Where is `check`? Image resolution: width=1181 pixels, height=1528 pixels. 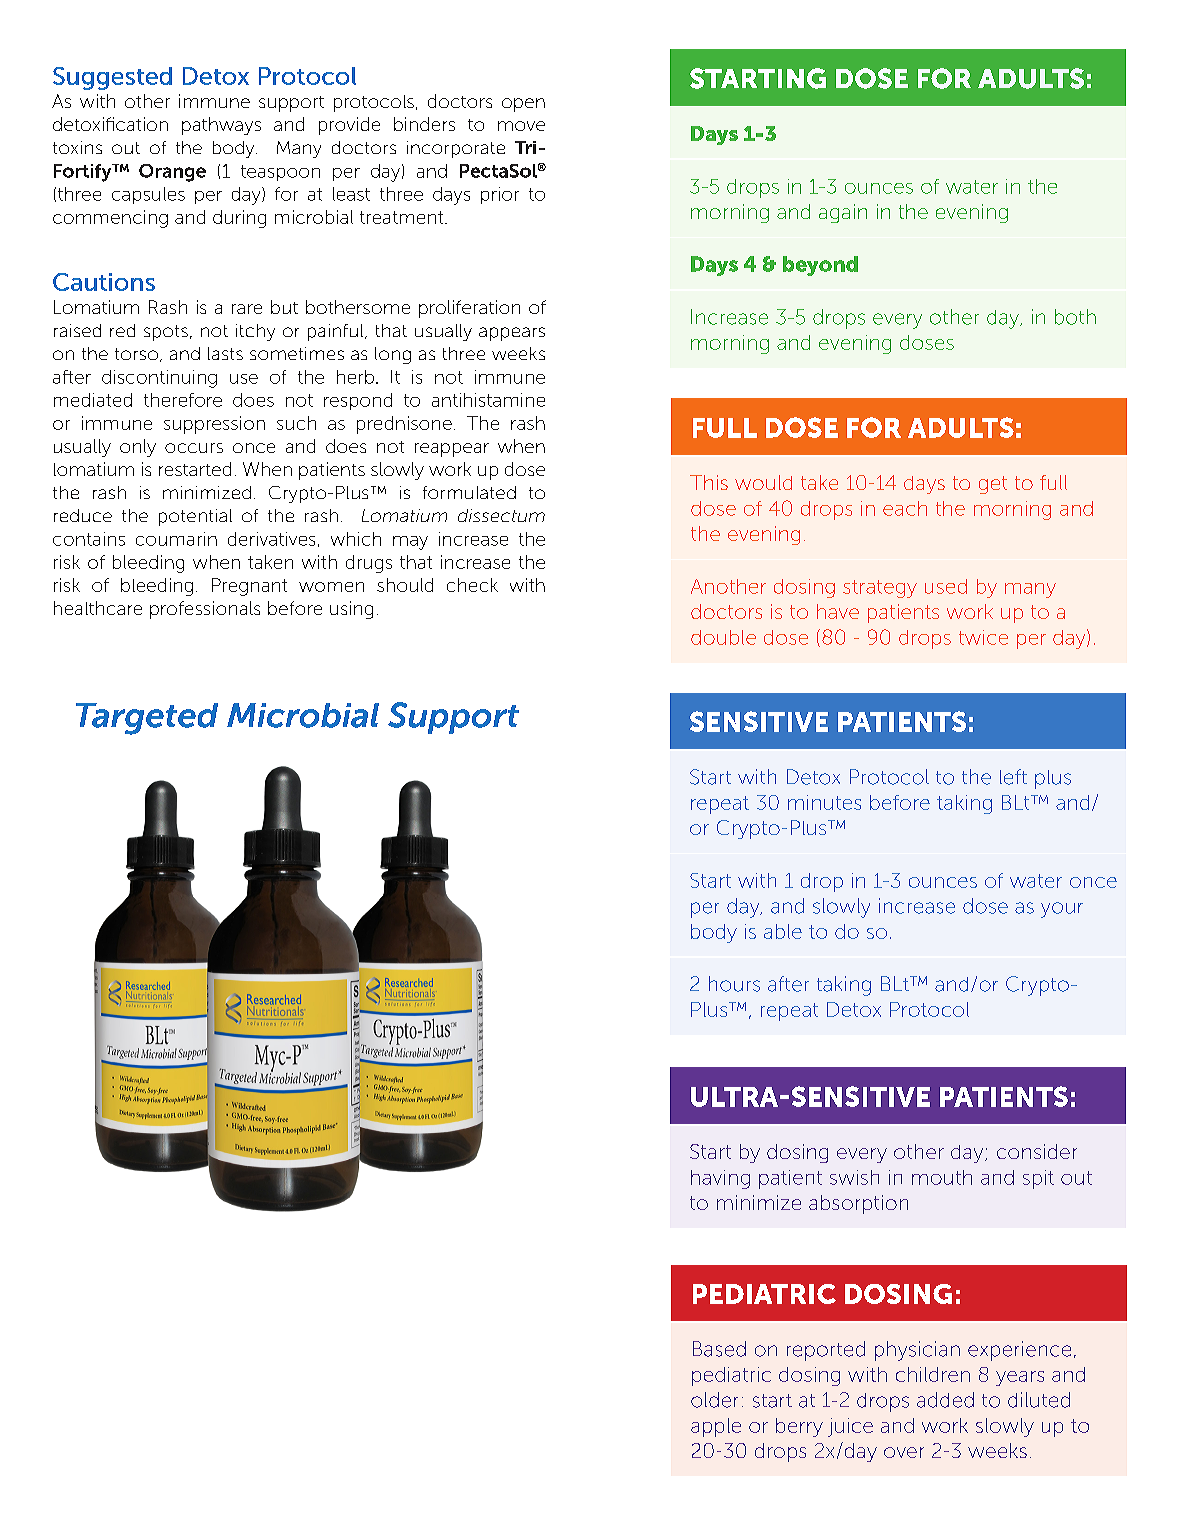
check is located at coordinates (472, 585).
